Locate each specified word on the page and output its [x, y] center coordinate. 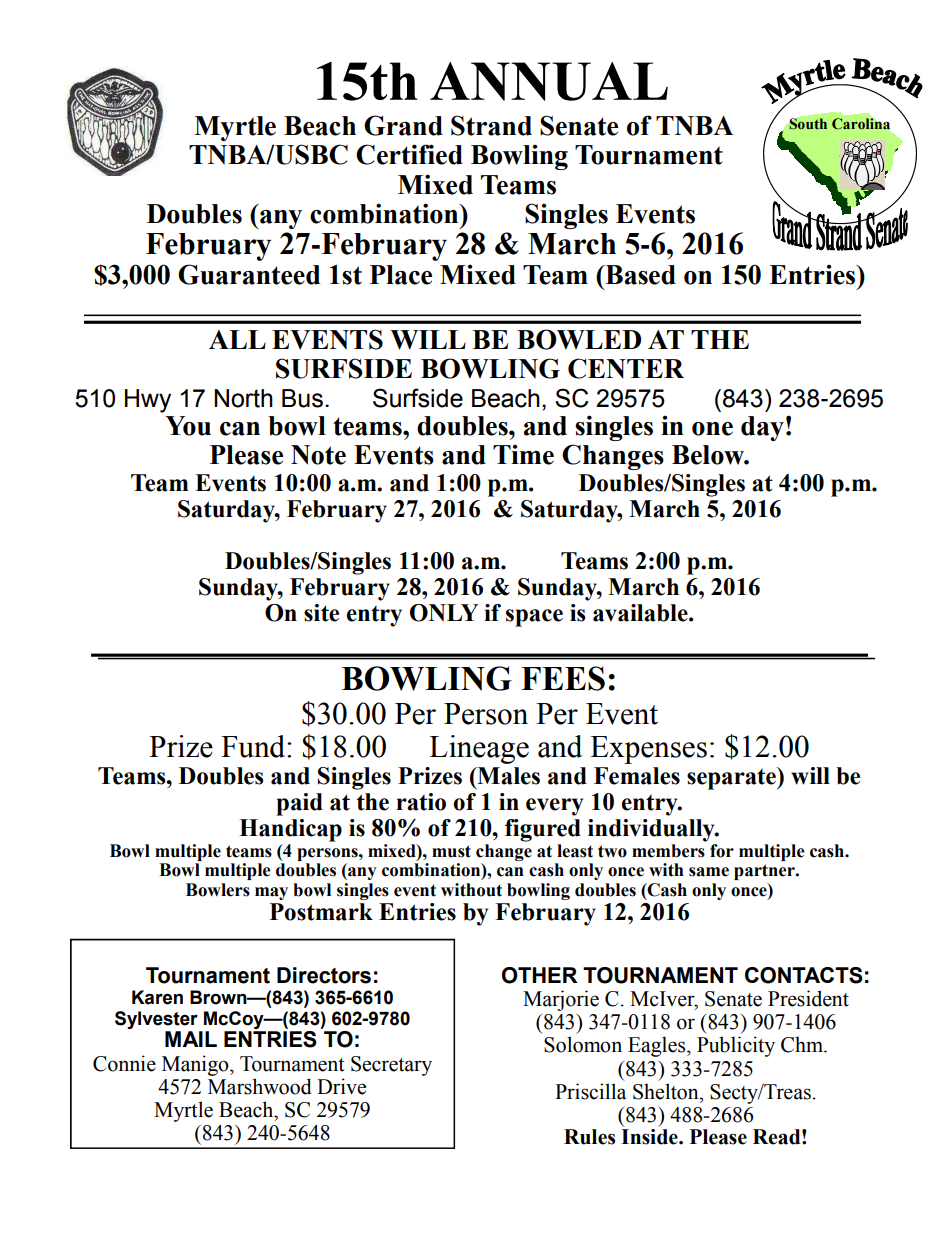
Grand [403, 125]
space [534, 618]
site [321, 613]
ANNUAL [549, 81]
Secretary [391, 1066]
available [641, 613]
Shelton [667, 1091]
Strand [491, 125]
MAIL [191, 1039]
